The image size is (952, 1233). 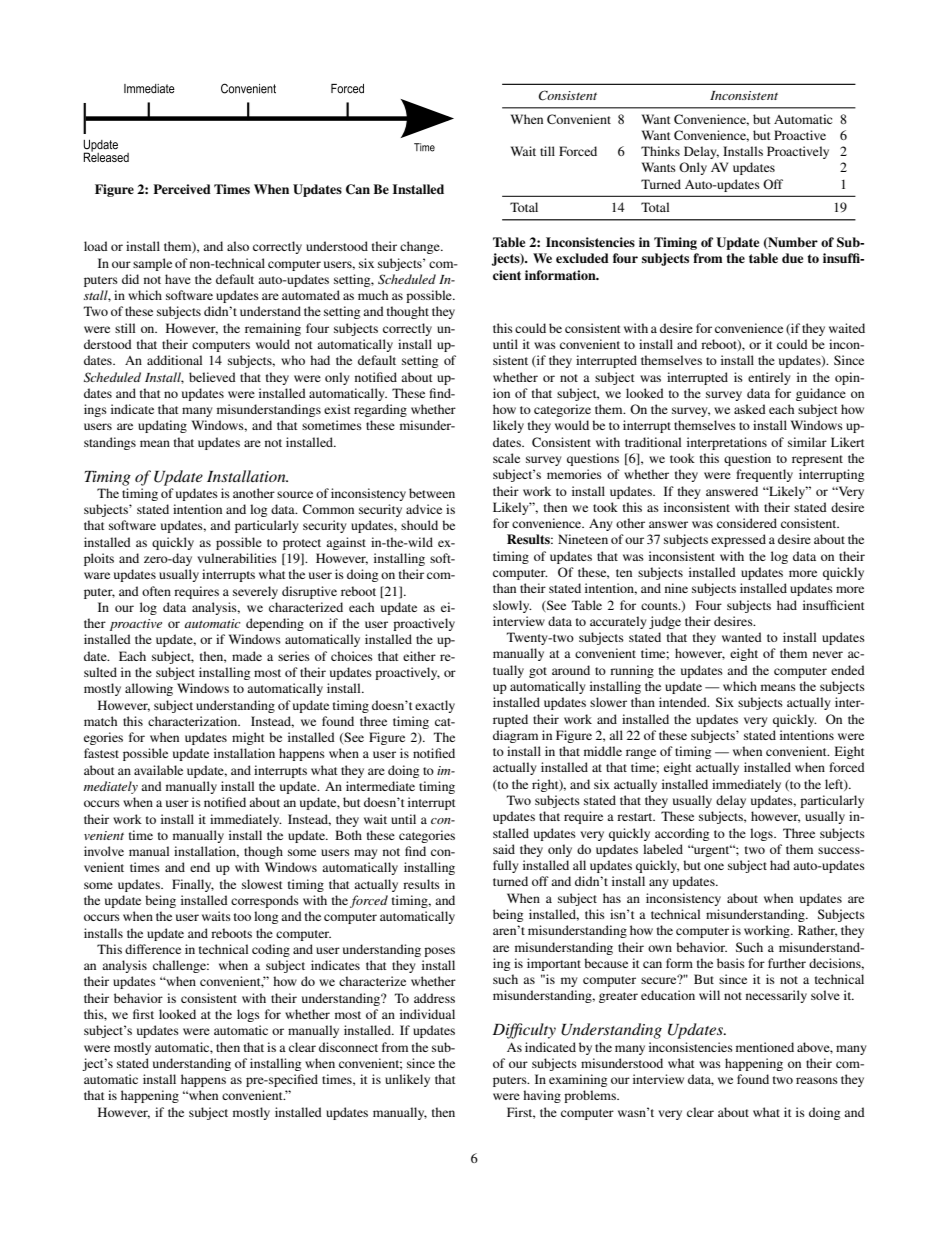 What do you see at coordinates (828, 654) in the screenshot?
I see `never` at bounding box center [828, 654].
